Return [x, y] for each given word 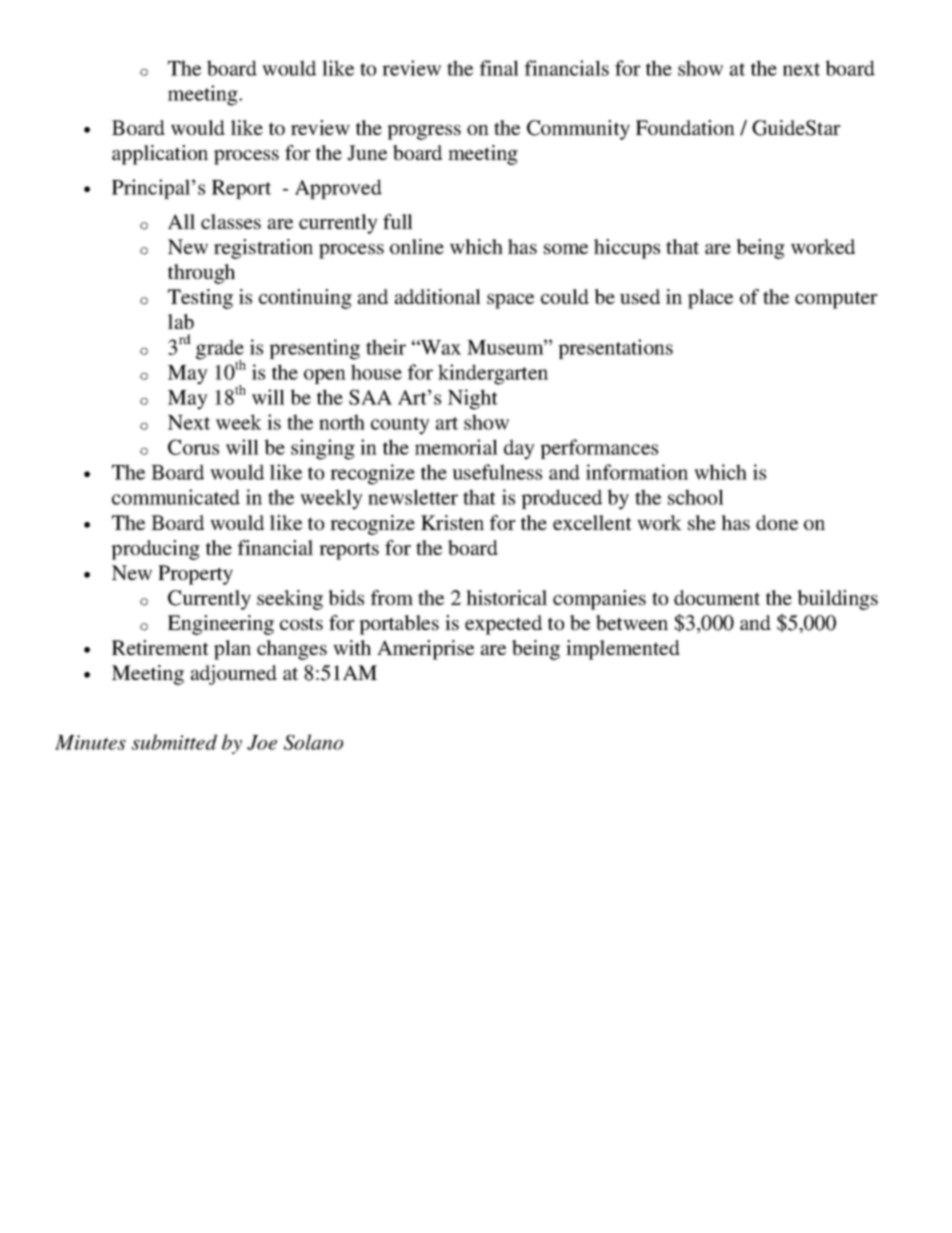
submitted [174, 742]
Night [473, 399]
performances [599, 449]
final [499, 68]
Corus [193, 447]
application [160, 155]
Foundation [685, 127]
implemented [623, 650]
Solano [313, 742]
